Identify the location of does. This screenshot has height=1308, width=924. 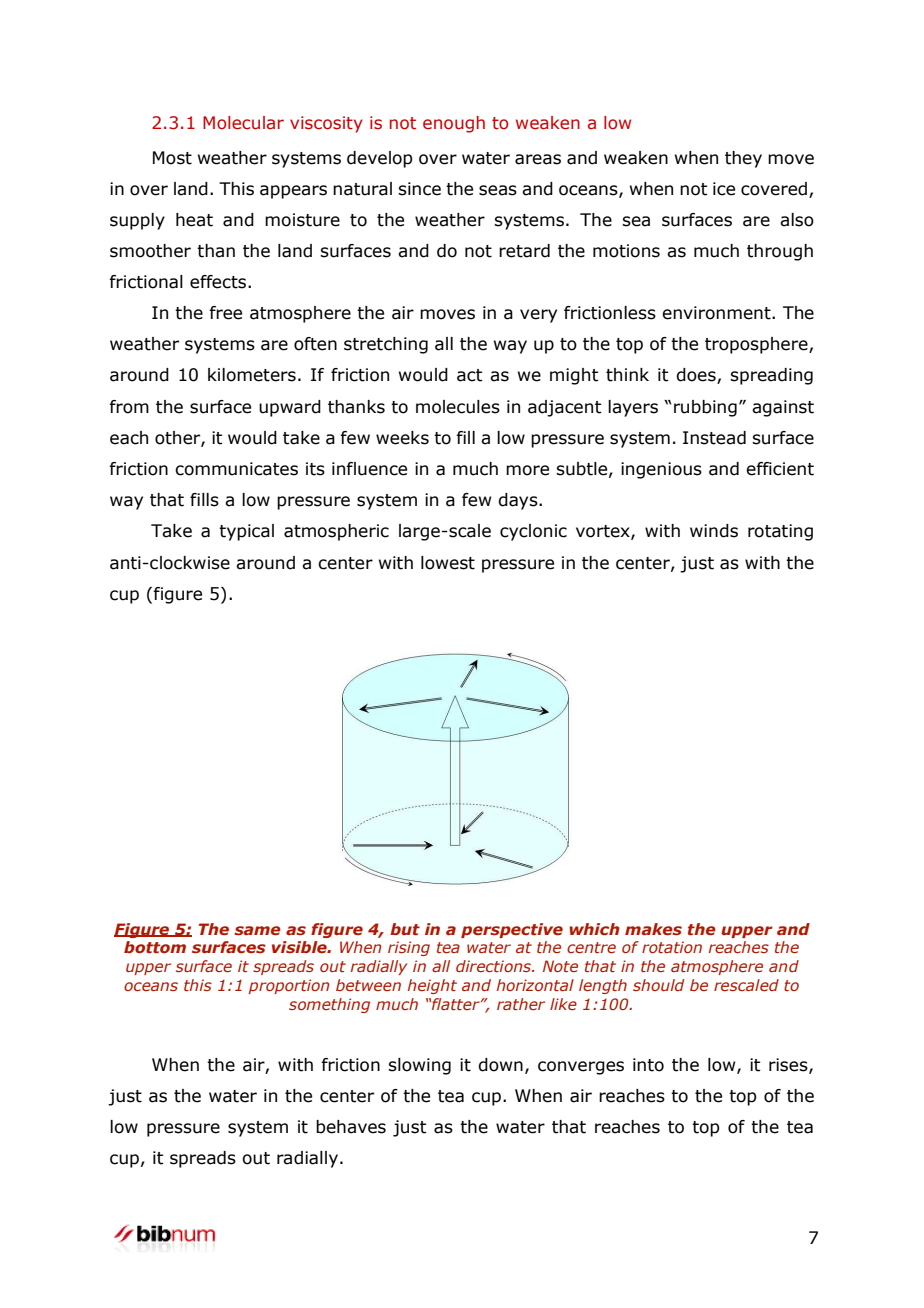
(697, 376).
